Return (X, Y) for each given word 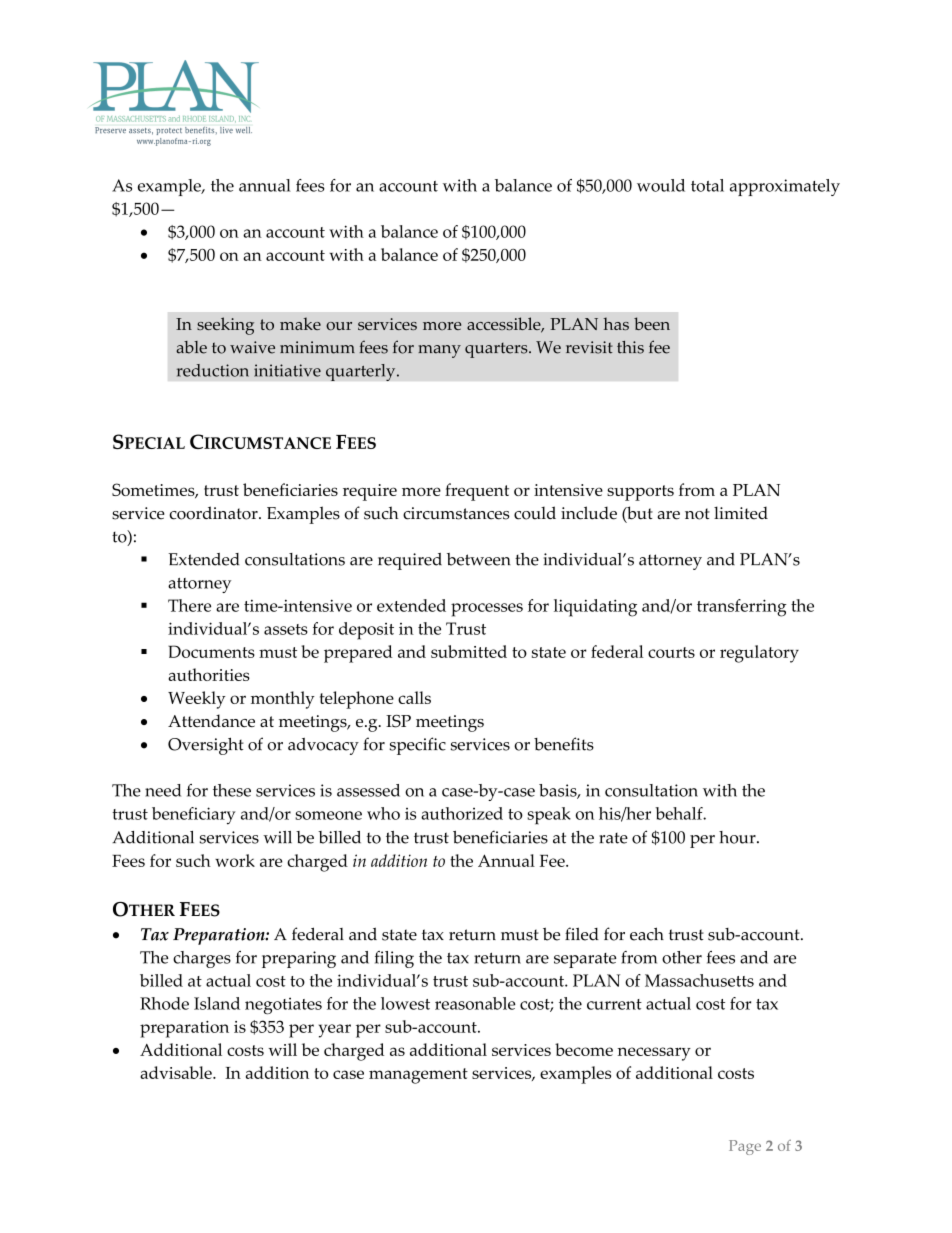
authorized (462, 813)
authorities (209, 674)
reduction (213, 370)
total (707, 185)
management (418, 1076)
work (235, 860)
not (697, 514)
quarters (497, 350)
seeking (225, 326)
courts (671, 652)
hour (738, 837)
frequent (477, 492)
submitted (469, 651)
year (335, 1031)
